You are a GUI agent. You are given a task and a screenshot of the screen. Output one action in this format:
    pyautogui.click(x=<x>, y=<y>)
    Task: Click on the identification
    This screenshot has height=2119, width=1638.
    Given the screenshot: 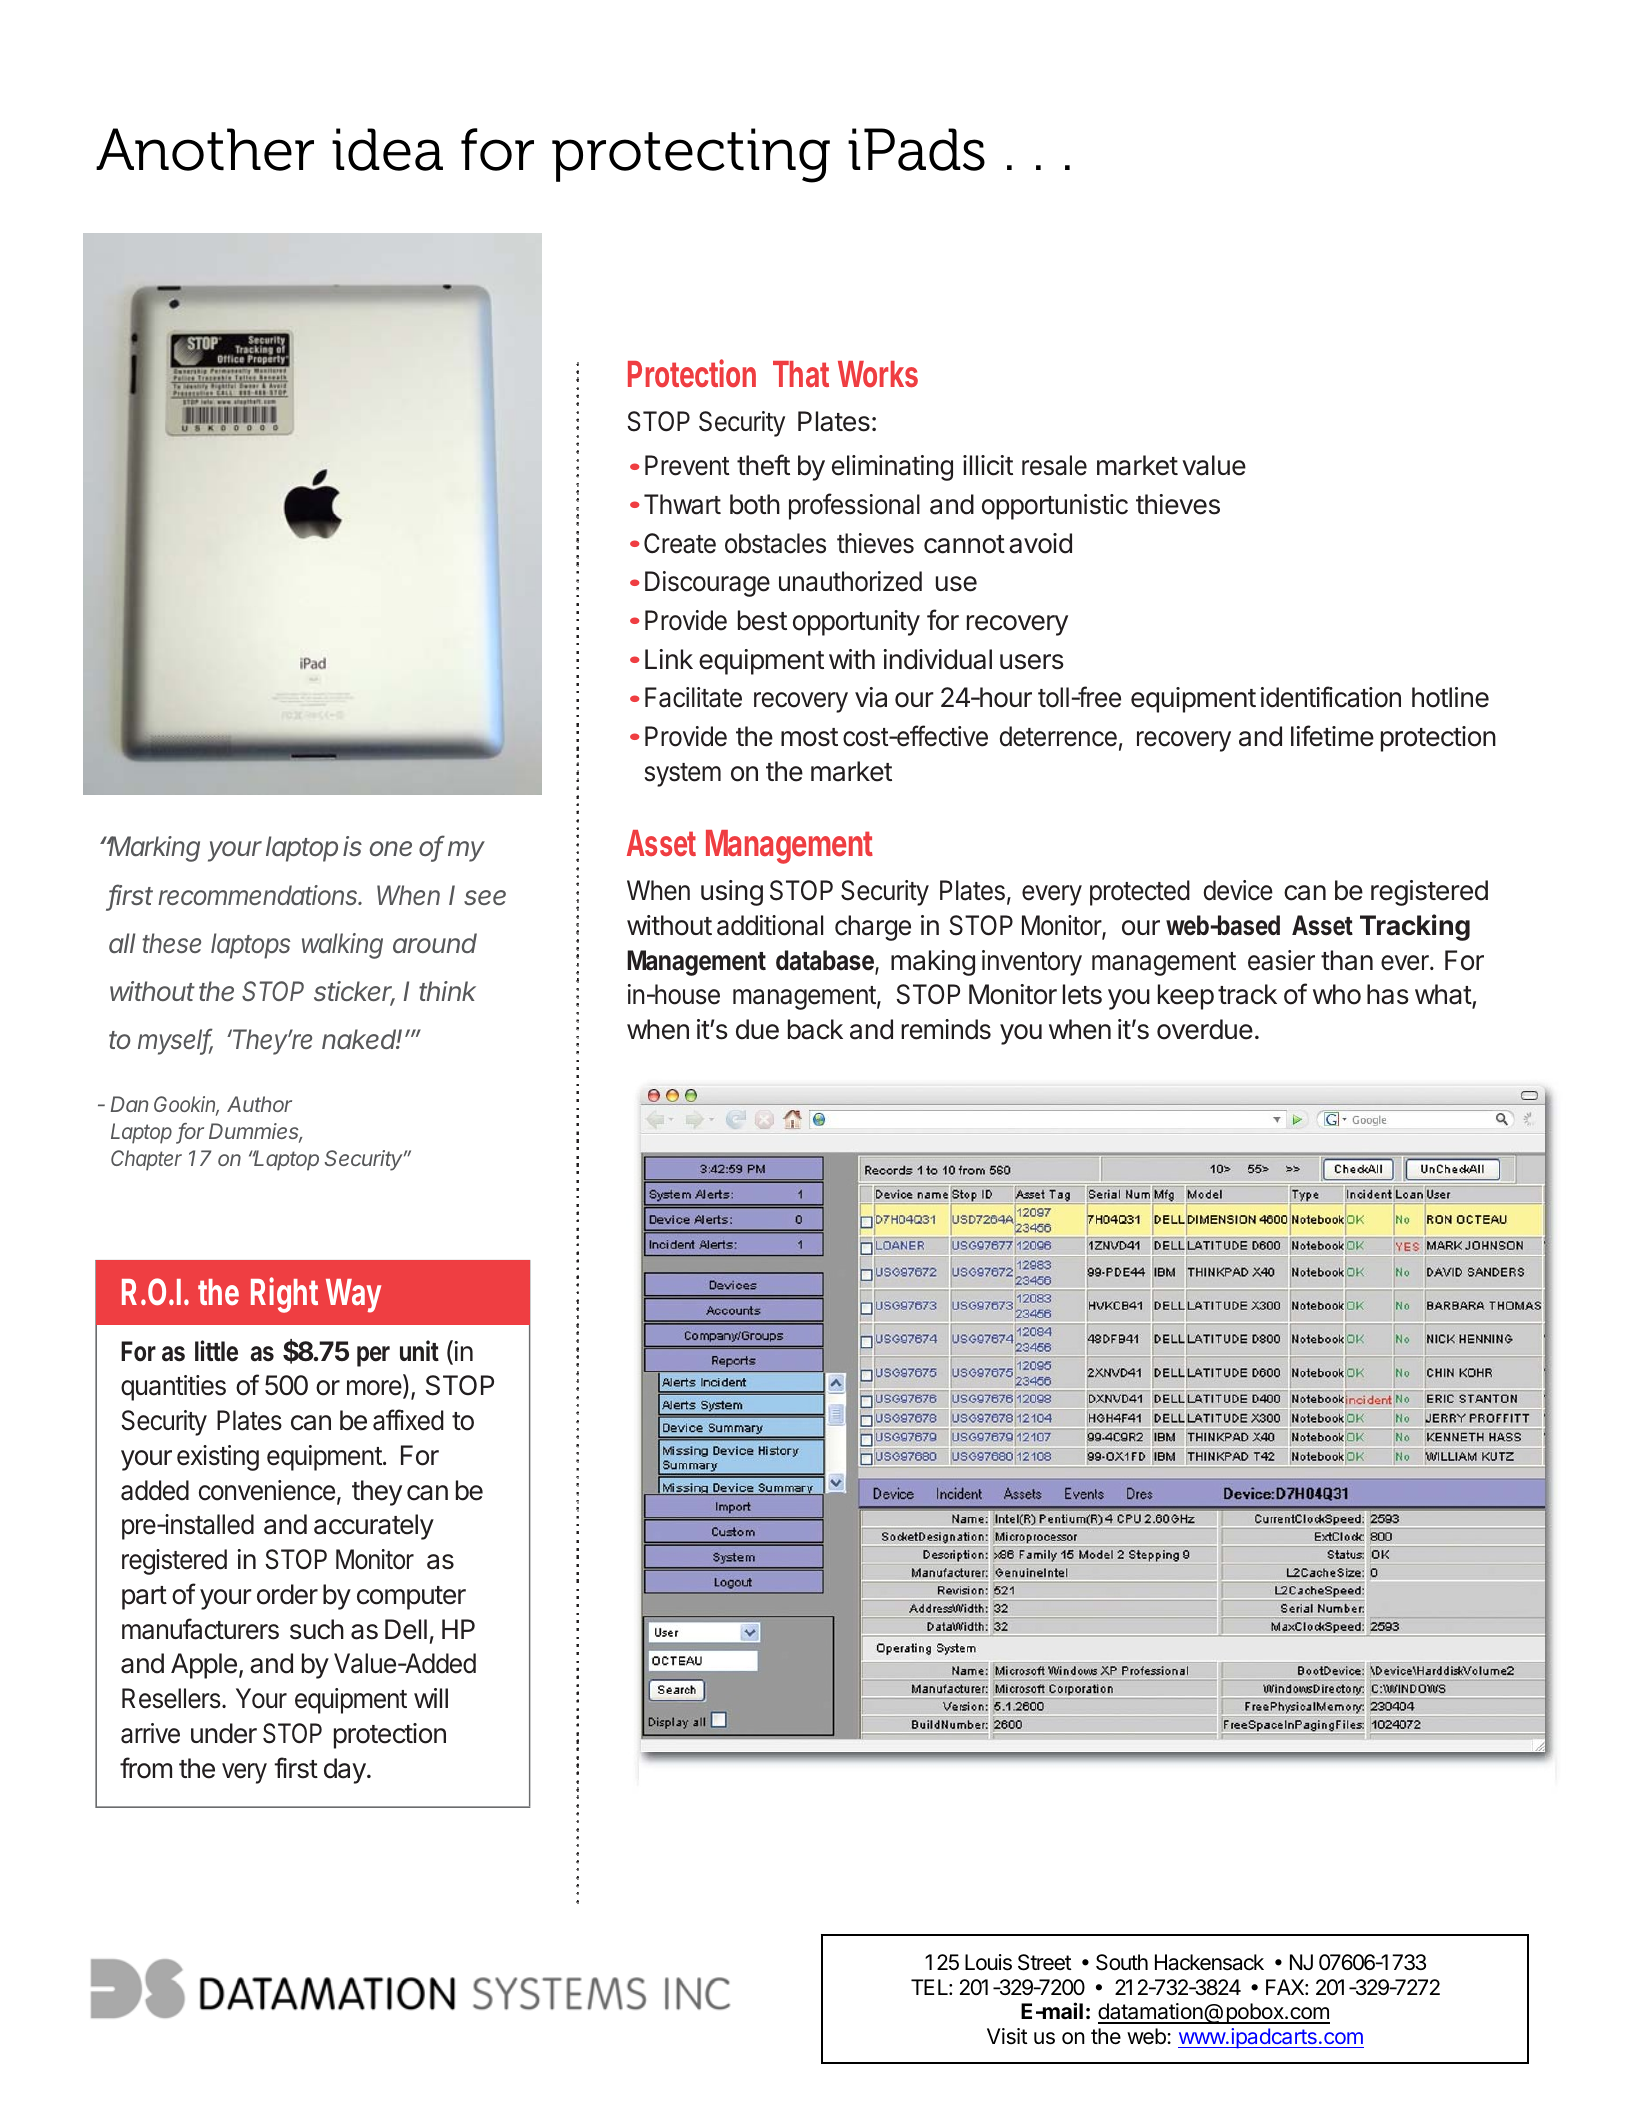 What is the action you would take?
    pyautogui.click(x=1331, y=697)
